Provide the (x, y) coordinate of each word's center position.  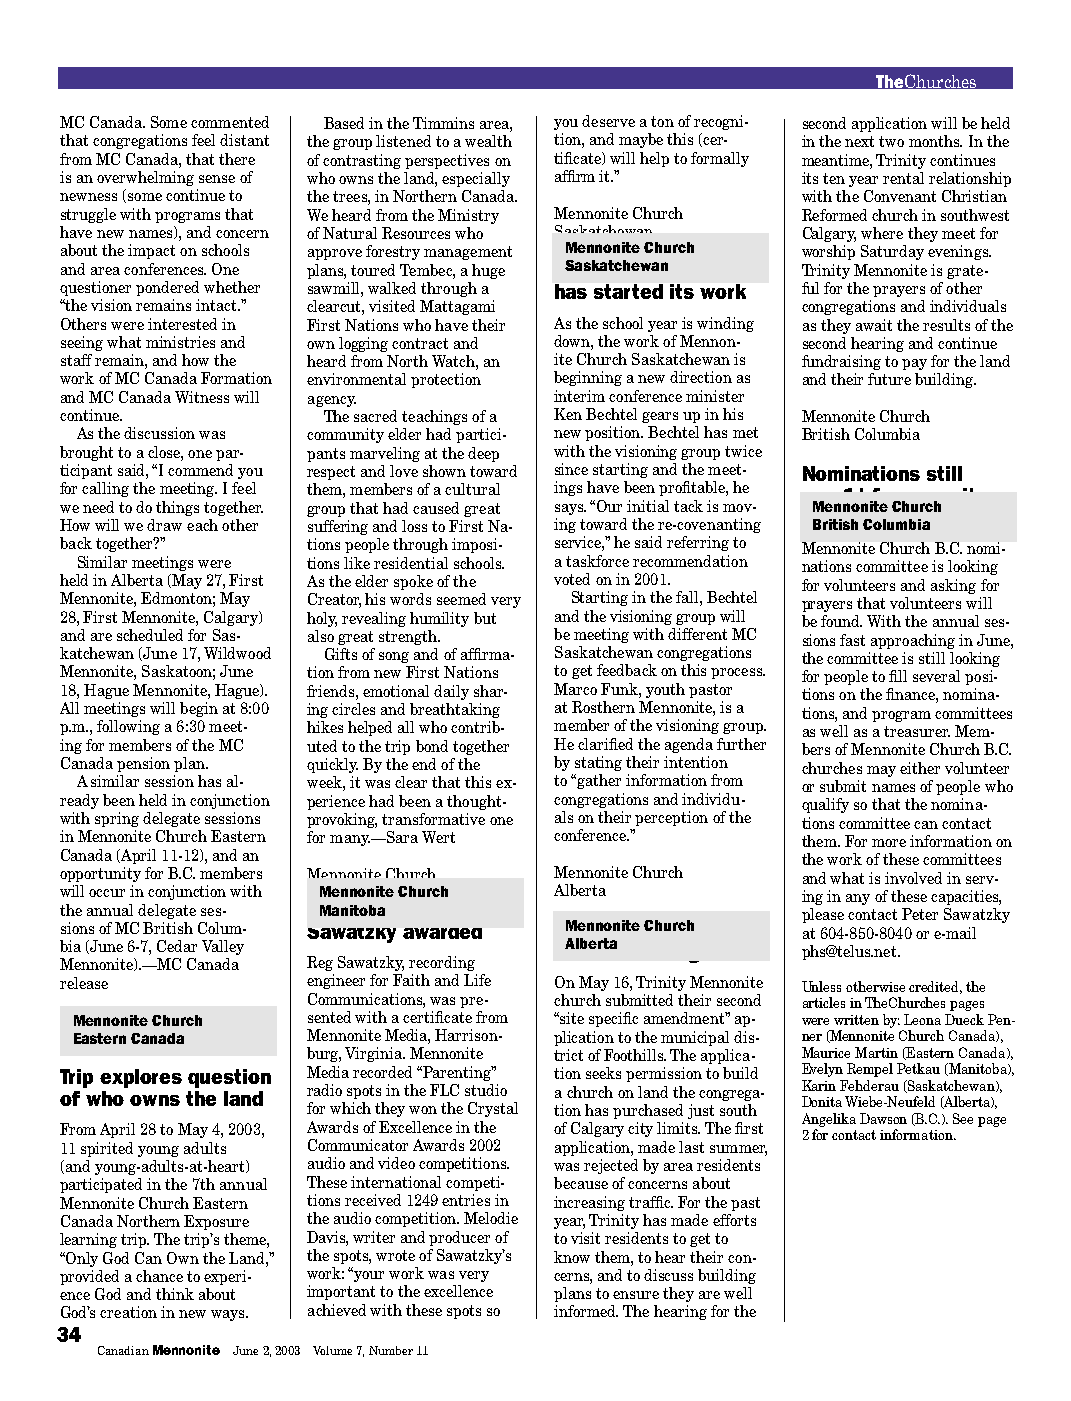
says (570, 509)
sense (217, 179)
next (859, 141)
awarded (442, 933)
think (175, 1294)
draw (164, 525)
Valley (223, 947)
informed (586, 1311)
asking (953, 586)
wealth (488, 141)
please (823, 915)
